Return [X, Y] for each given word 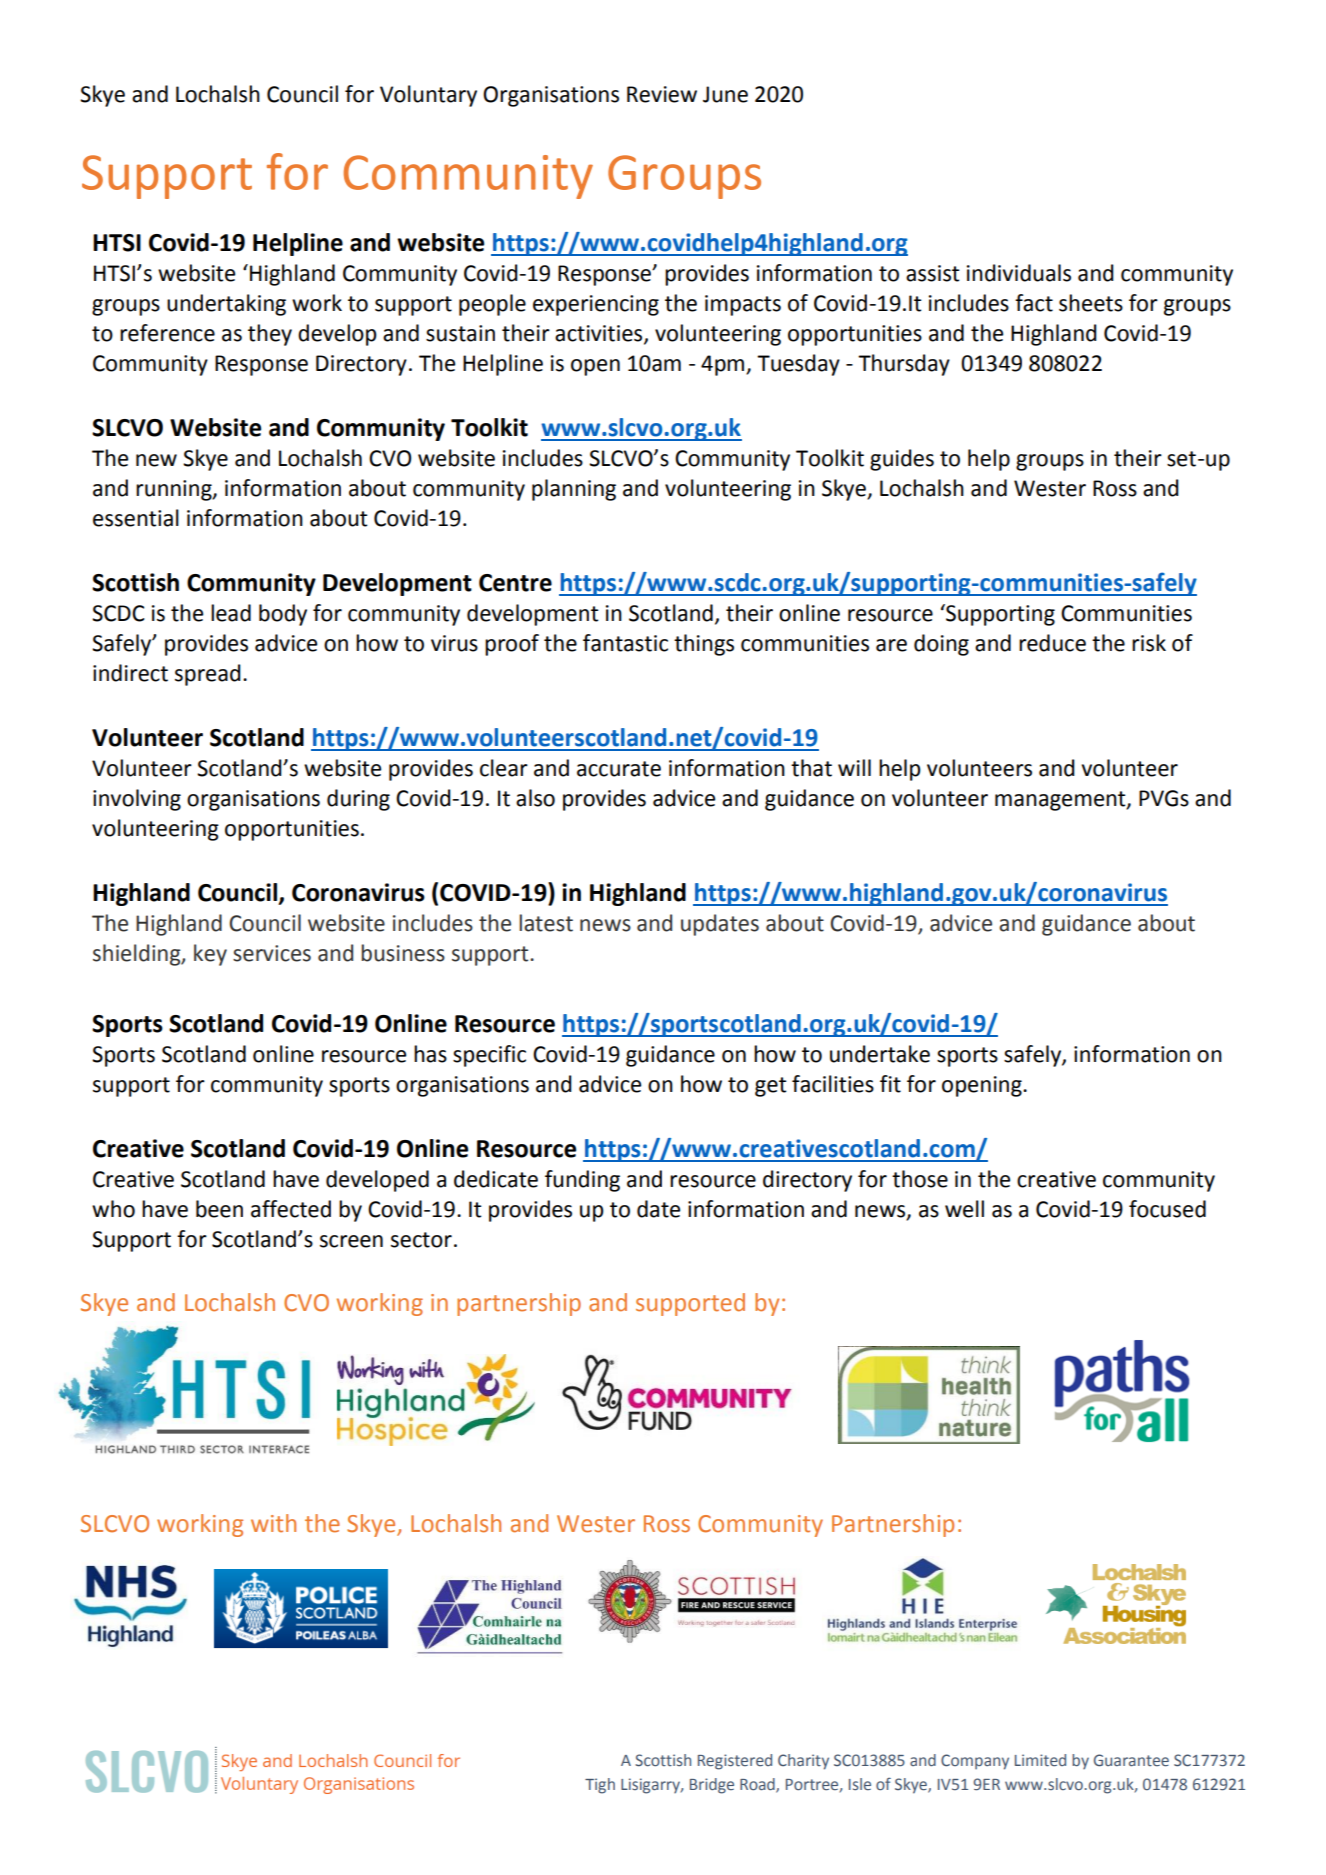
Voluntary [428, 96]
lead [231, 613]
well [964, 1209]
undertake [880, 1054]
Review [662, 94]
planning [574, 490]
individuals [1019, 273]
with [273, 1523]
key [210, 955]
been [219, 1209]
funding [582, 1181]
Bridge [712, 1786]
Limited [1040, 1760]
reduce [1052, 643]
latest [546, 923]
